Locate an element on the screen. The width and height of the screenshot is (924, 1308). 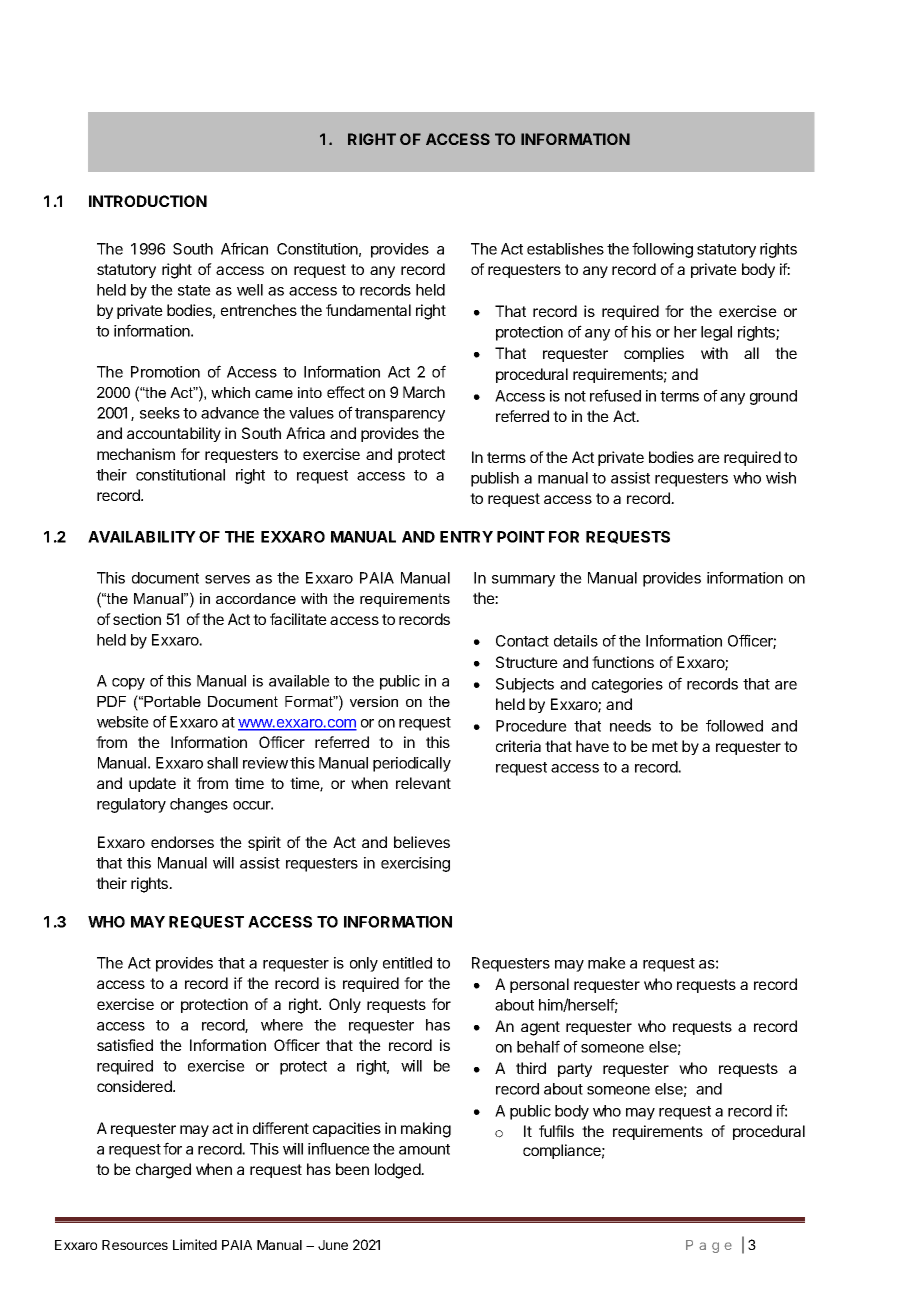
exercising is located at coordinates (415, 864).
